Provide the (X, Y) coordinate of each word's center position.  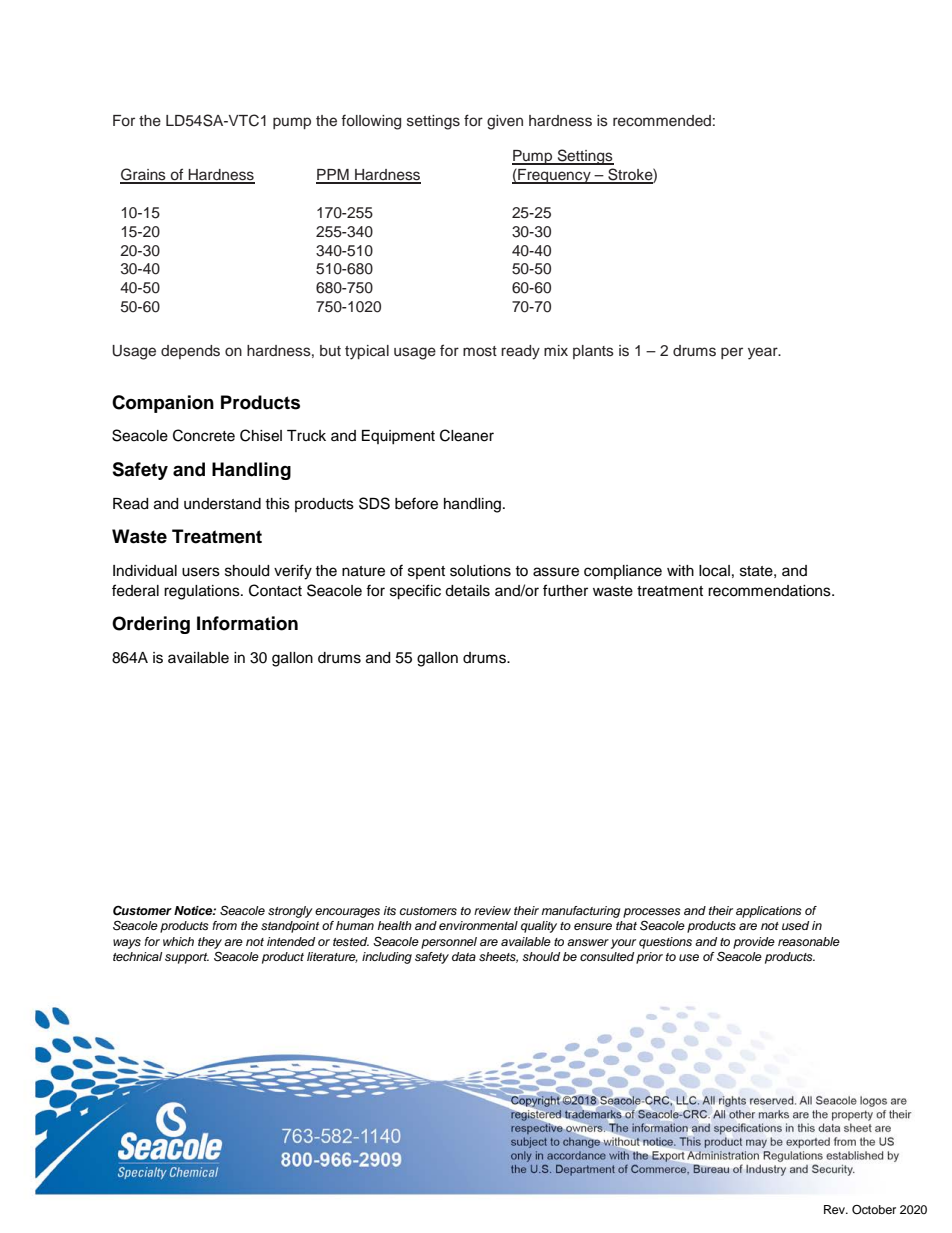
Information (247, 623)
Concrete (204, 435)
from (224, 925)
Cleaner (467, 435)
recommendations (770, 591)
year (764, 353)
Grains (144, 175)
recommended (662, 121)
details (467, 591)
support (187, 958)
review (492, 910)
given (505, 122)
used (795, 925)
